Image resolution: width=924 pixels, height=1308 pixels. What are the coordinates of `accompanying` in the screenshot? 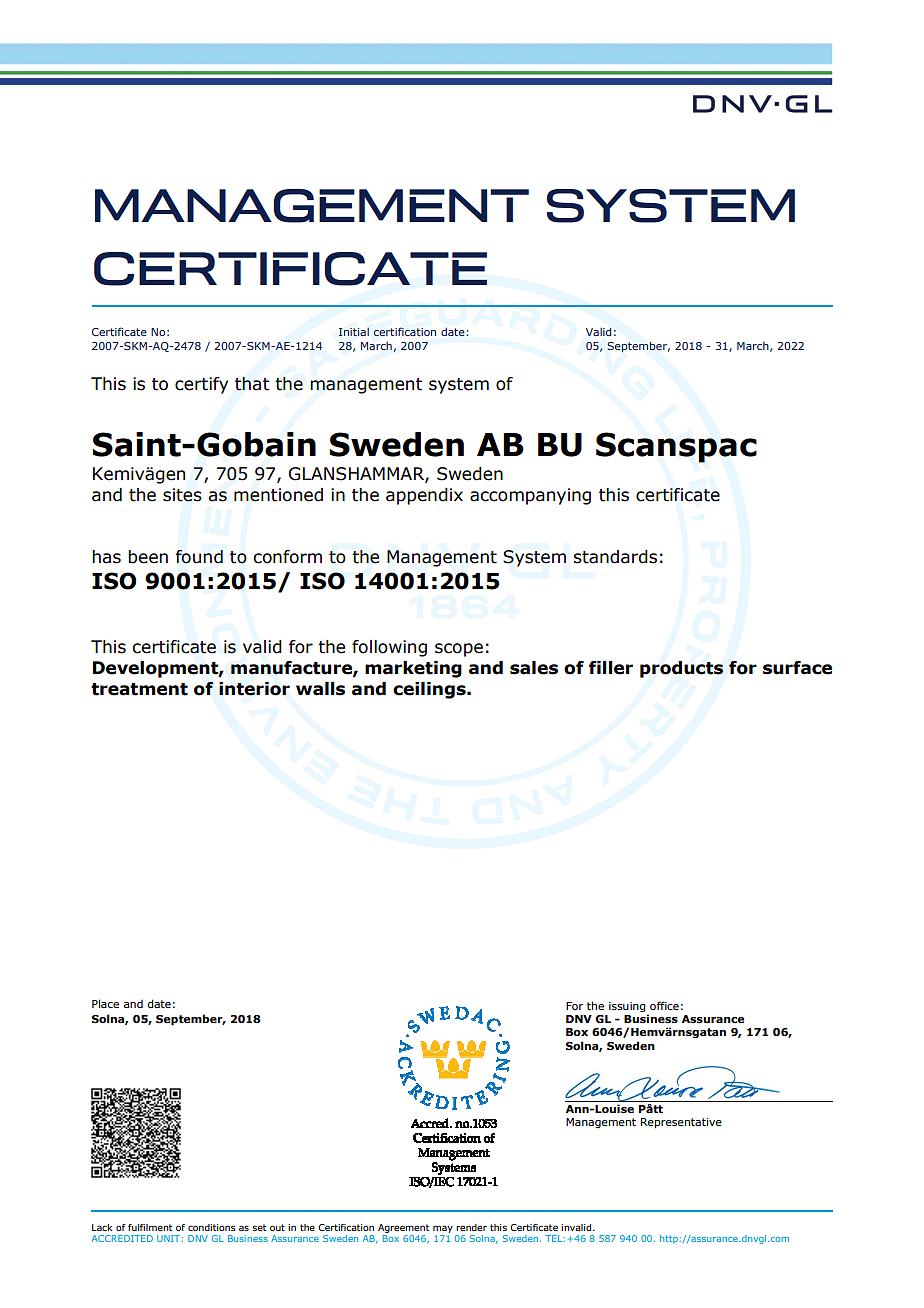 It's located at (530, 496).
